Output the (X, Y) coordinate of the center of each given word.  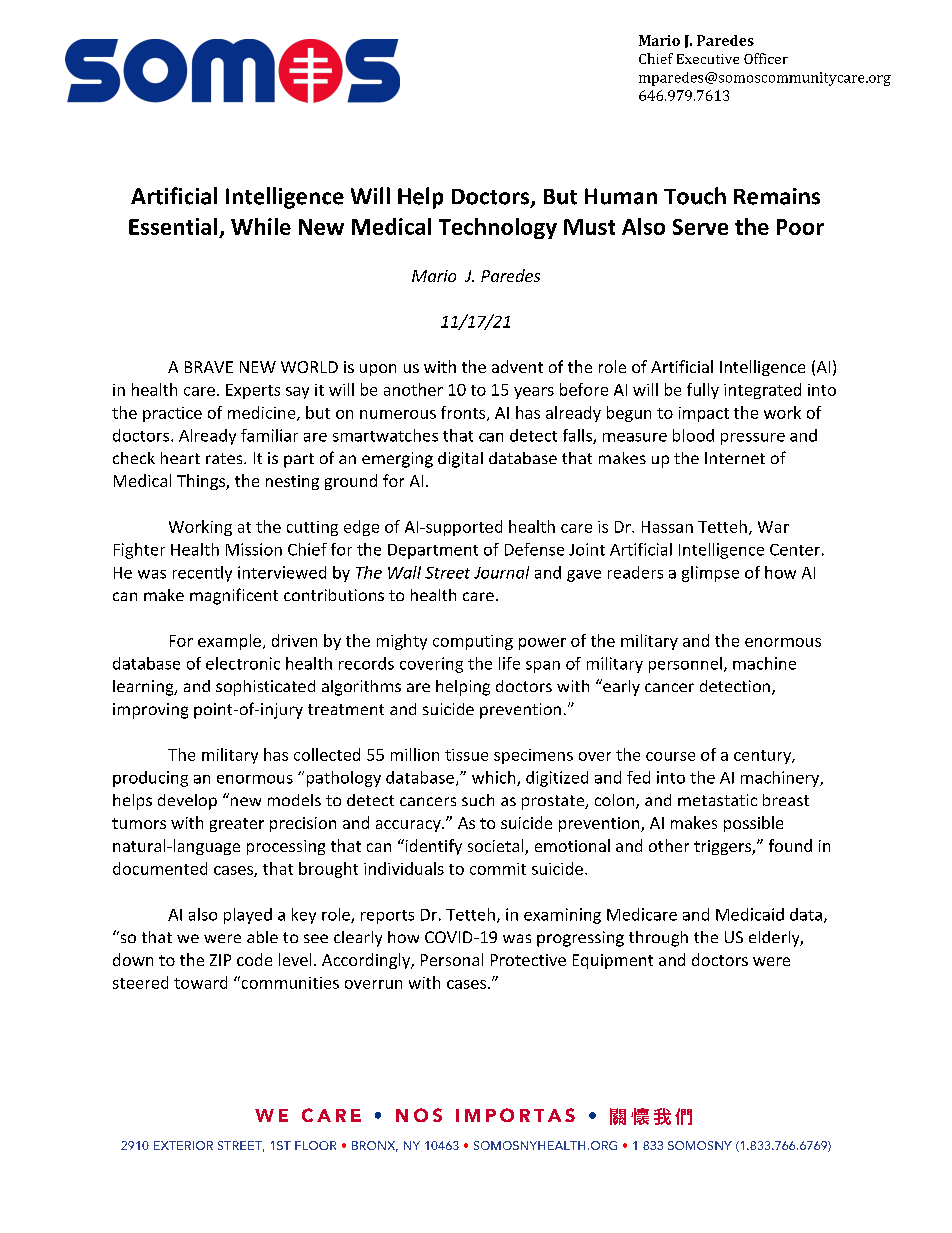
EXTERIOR (183, 1145)
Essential (173, 226)
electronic (243, 663)
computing (473, 642)
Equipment (613, 961)
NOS (419, 1115)
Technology (498, 228)
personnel (685, 665)
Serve (700, 227)
